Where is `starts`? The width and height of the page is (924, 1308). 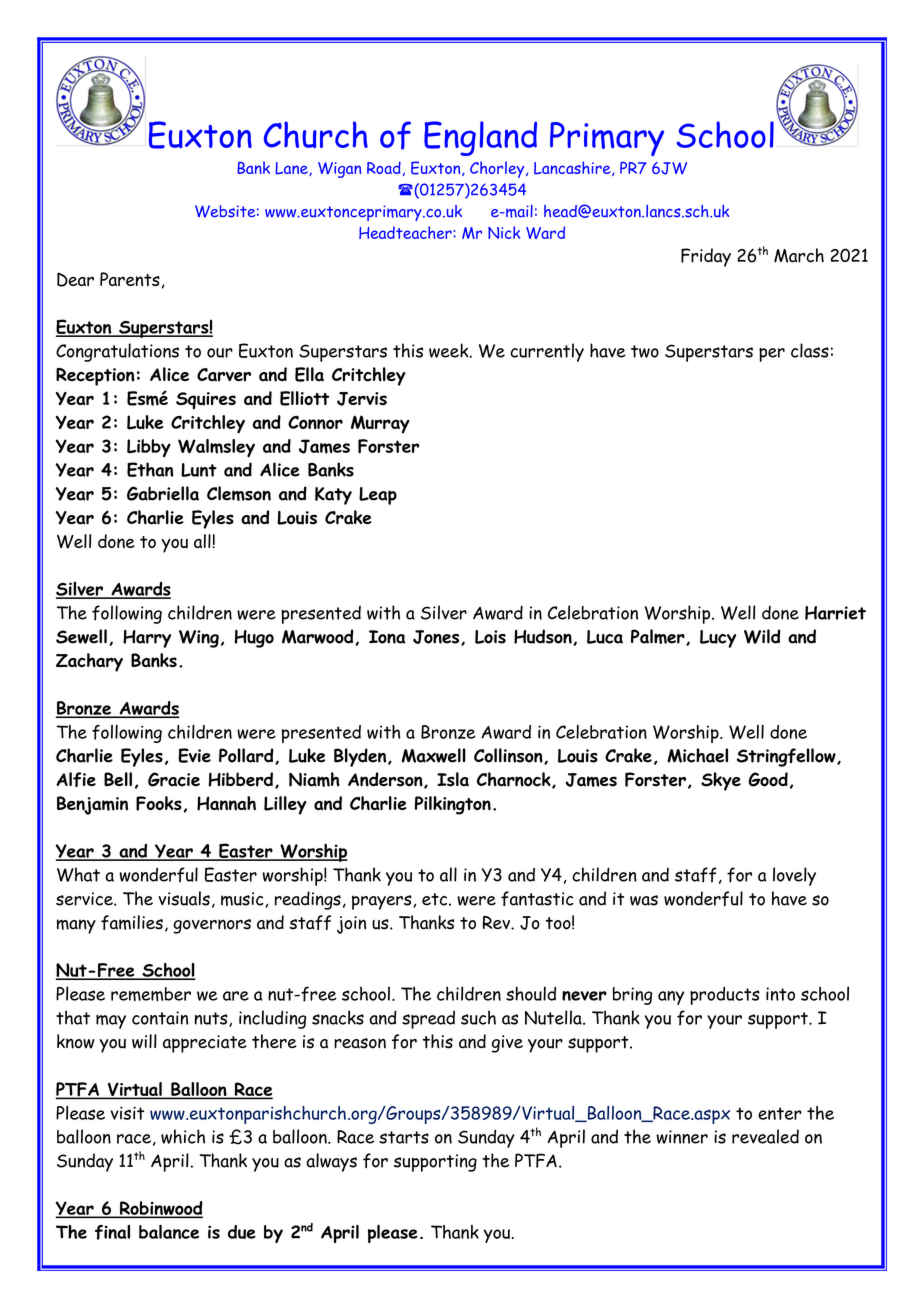 starts is located at coordinates (404, 1137).
